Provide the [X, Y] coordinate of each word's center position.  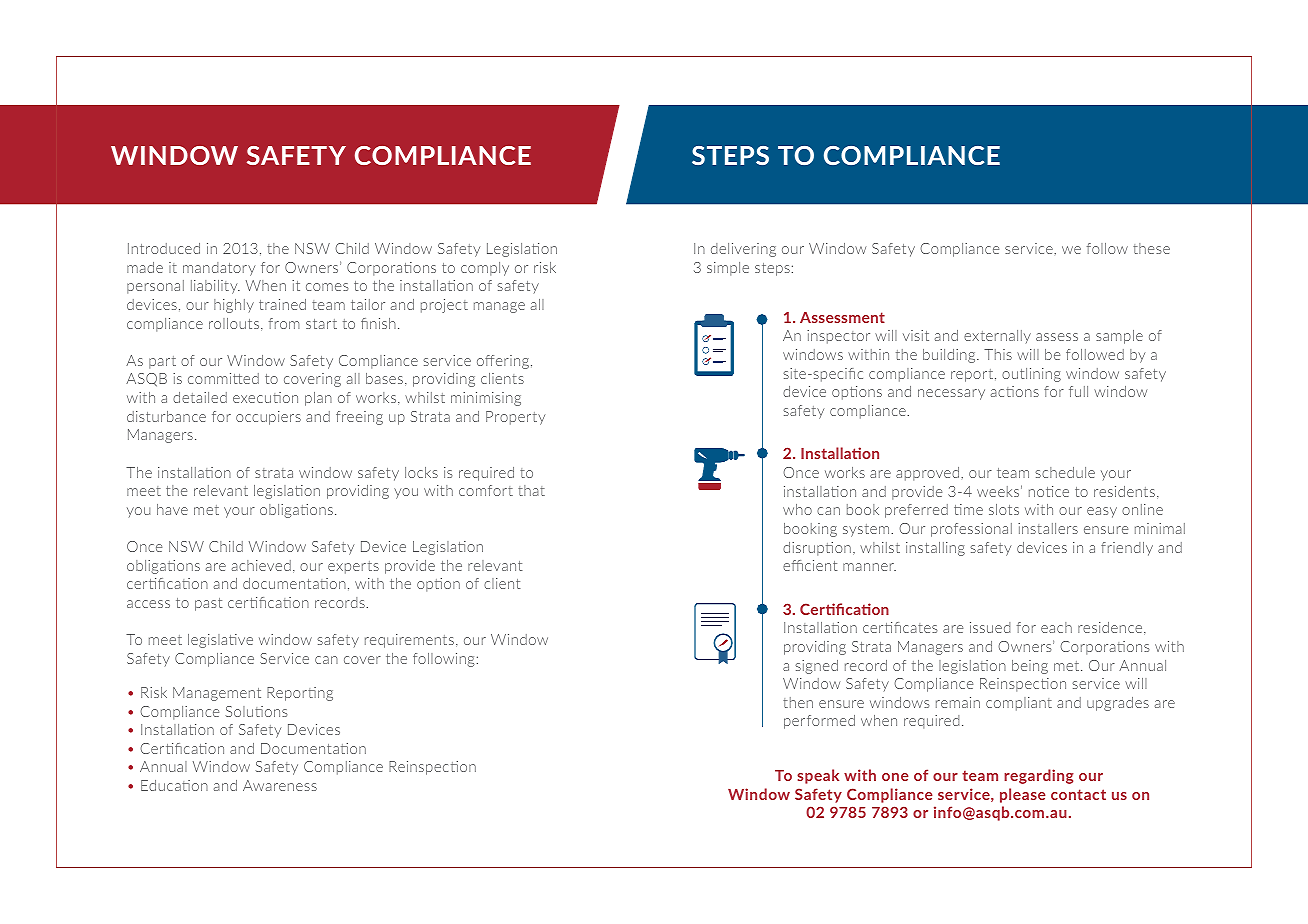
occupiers [268, 418]
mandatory [219, 269]
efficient [810, 565]
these [1151, 248]
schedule [1065, 472]
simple [728, 269]
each [1056, 627]
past [208, 604]
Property [515, 418]
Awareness [280, 785]
